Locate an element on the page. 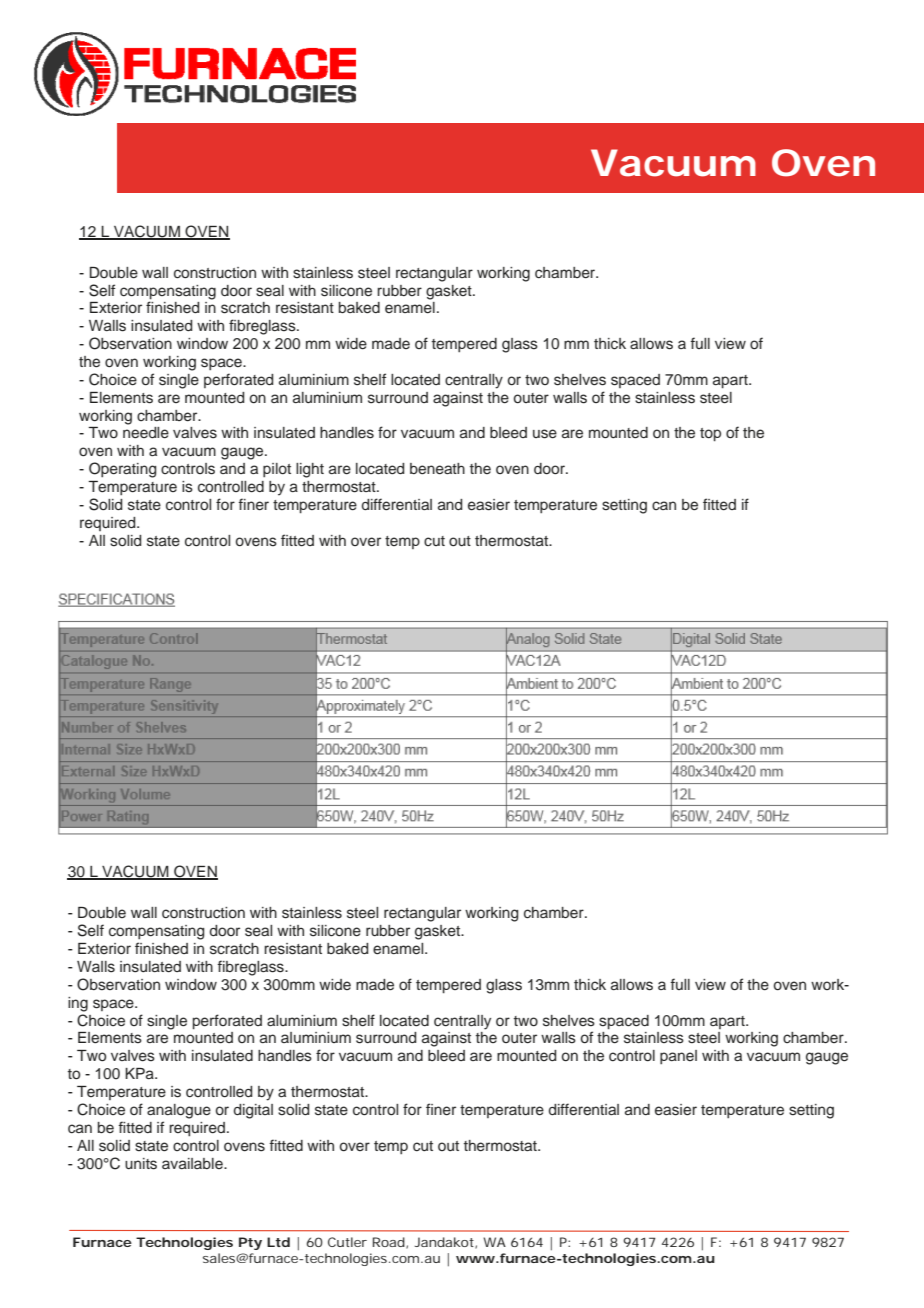 The height and width of the page is (1308, 924). use is located at coordinates (545, 434).
